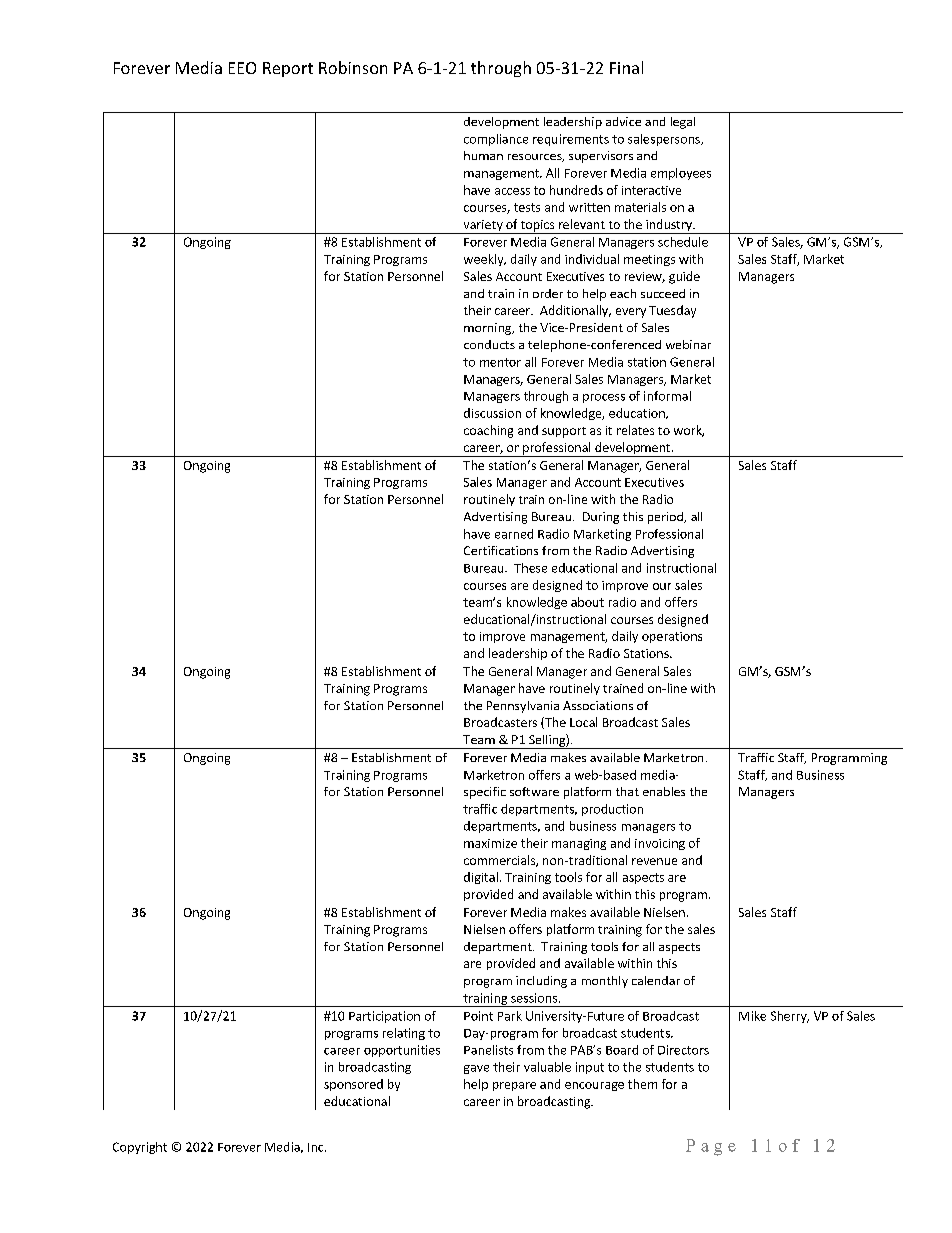 The height and width of the document is (1233, 952). I want to click on compliance, so click(496, 140).
